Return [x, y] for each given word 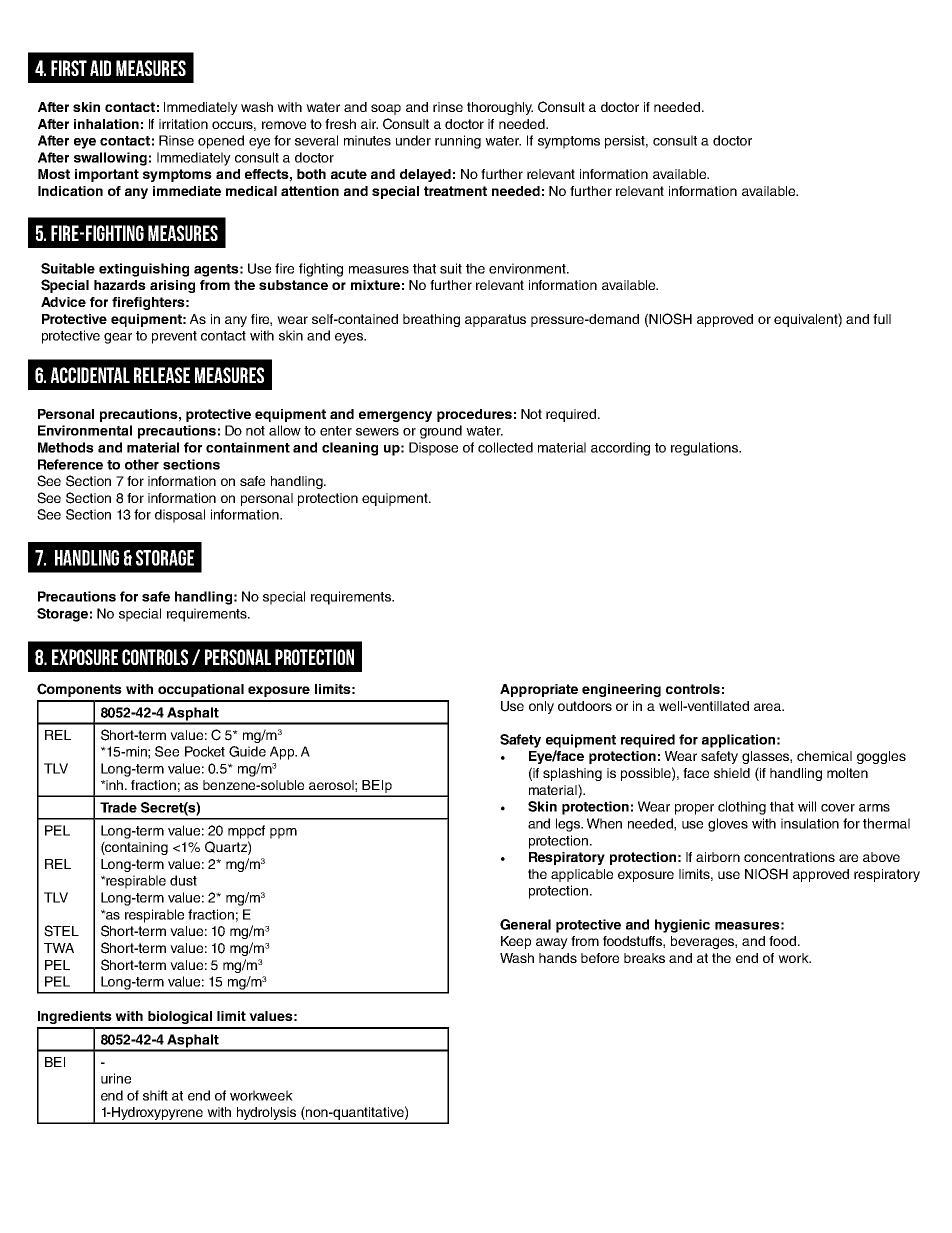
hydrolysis [267, 1115]
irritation [183, 124]
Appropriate [539, 690]
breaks [644, 958]
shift [155, 1095]
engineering [621, 690]
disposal [180, 516]
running [458, 142]
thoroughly [500, 108]
